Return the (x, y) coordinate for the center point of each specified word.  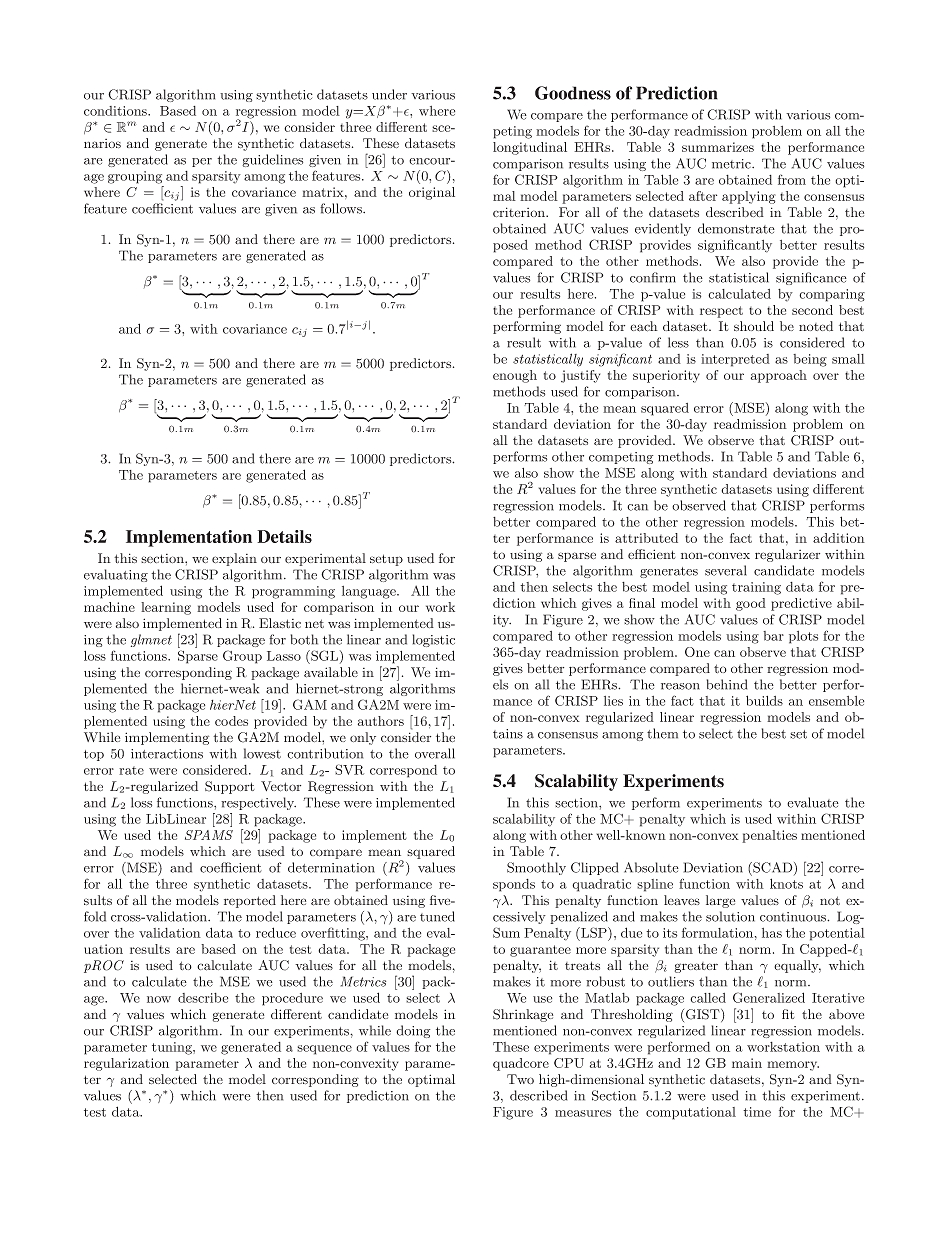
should (754, 326)
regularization (126, 1064)
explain (234, 559)
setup (386, 560)
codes (231, 721)
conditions (116, 111)
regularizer (787, 555)
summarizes (718, 147)
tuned (437, 916)
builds (764, 700)
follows (342, 208)
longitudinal (530, 148)
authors (381, 721)
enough (515, 376)
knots (786, 883)
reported (250, 901)
